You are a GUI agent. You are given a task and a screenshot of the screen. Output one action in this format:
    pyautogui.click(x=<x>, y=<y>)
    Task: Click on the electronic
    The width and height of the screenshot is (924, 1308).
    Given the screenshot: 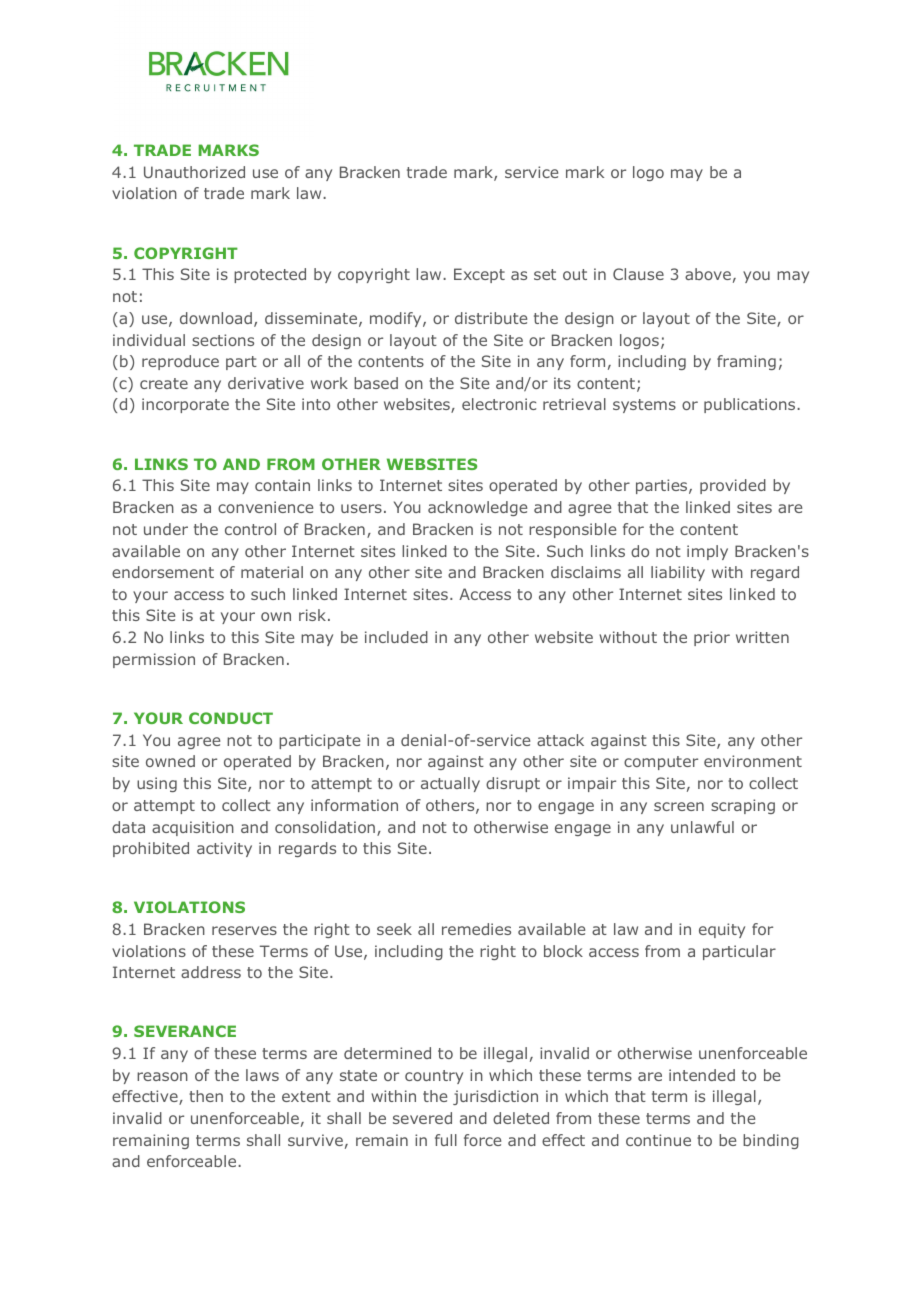 What is the action you would take?
    pyautogui.click(x=499, y=404)
